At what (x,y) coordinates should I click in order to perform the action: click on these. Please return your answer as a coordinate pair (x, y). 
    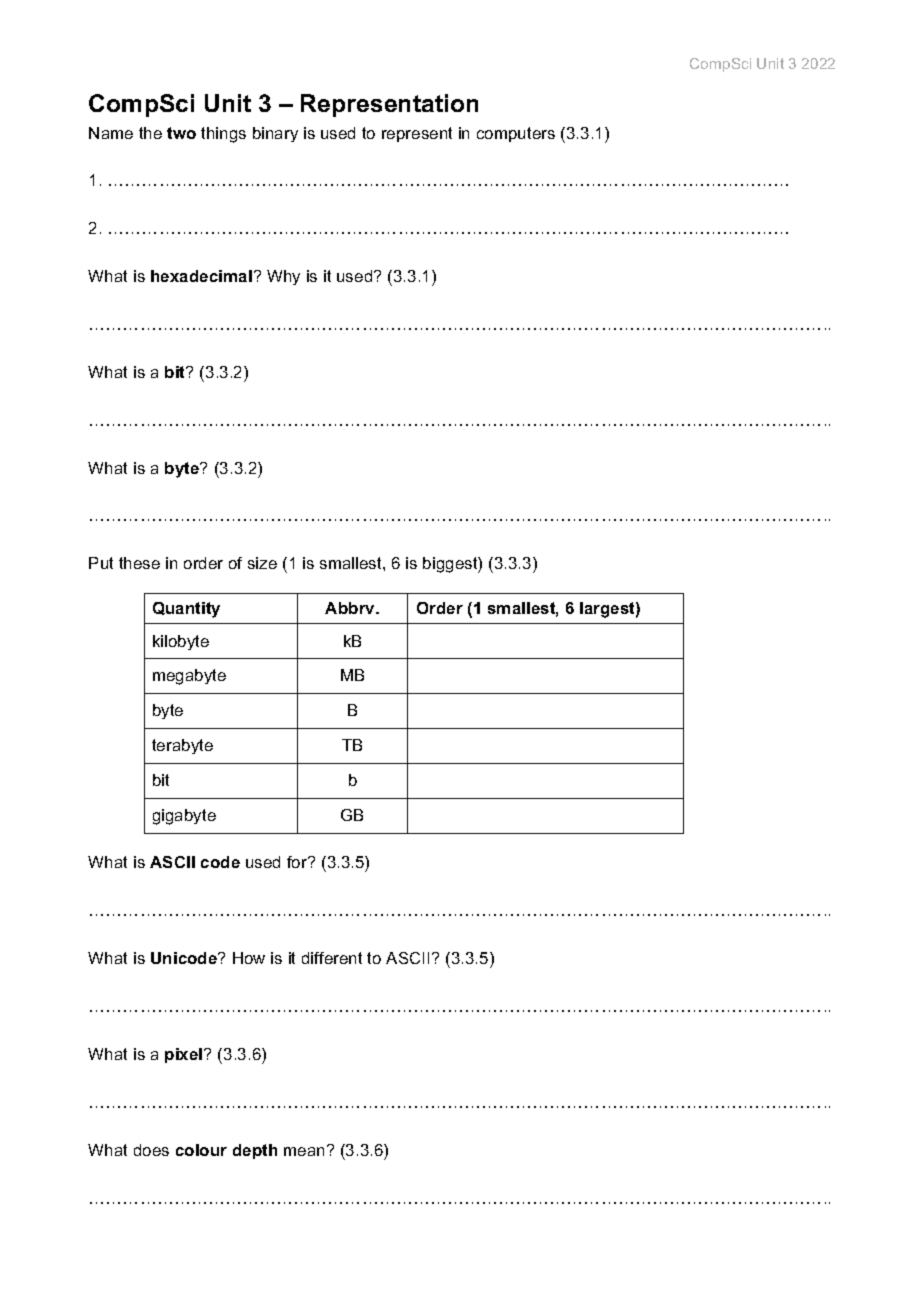
    Looking at the image, I should click on (139, 563).
